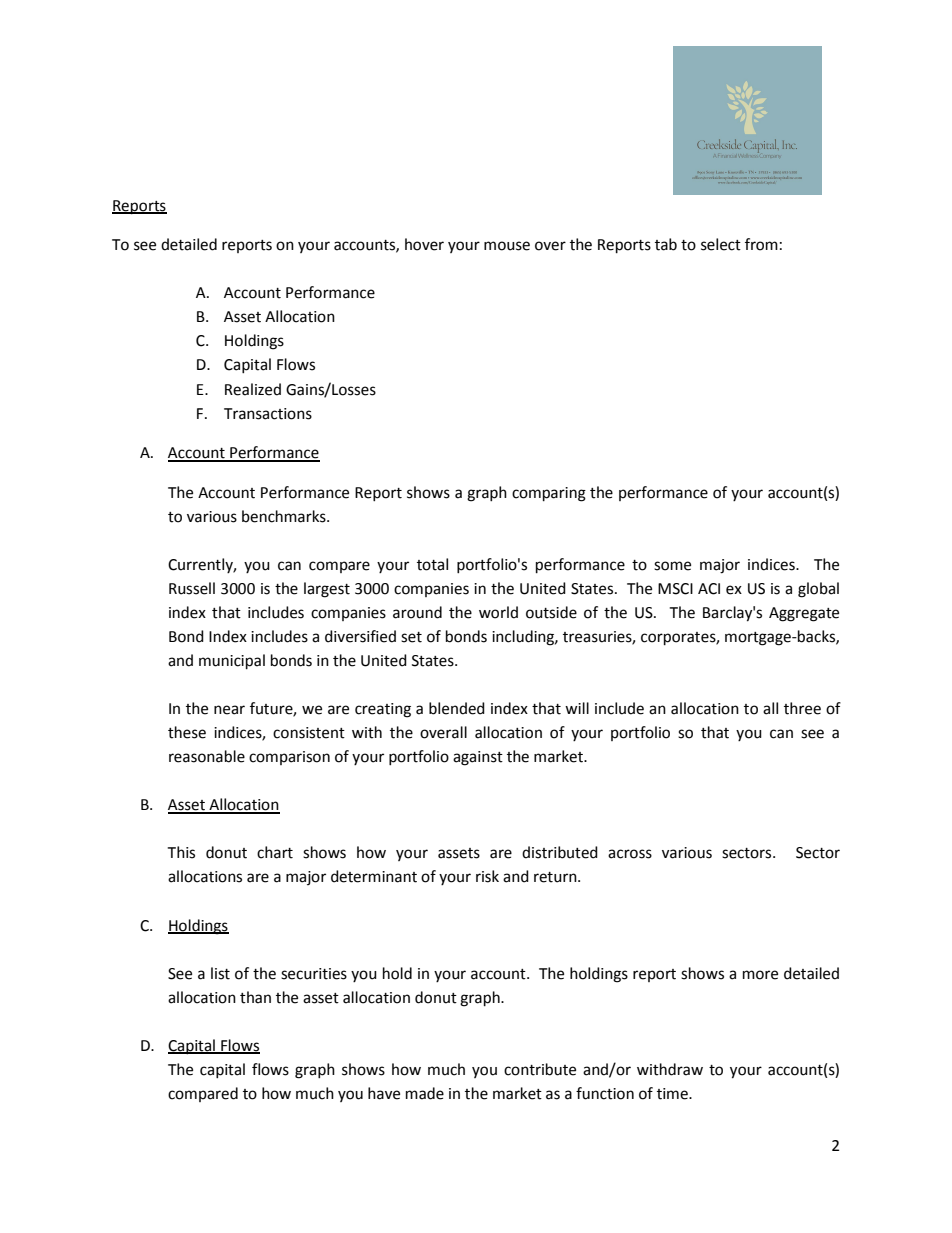 The width and height of the screenshot is (952, 1233). I want to click on municipal, so click(232, 662).
